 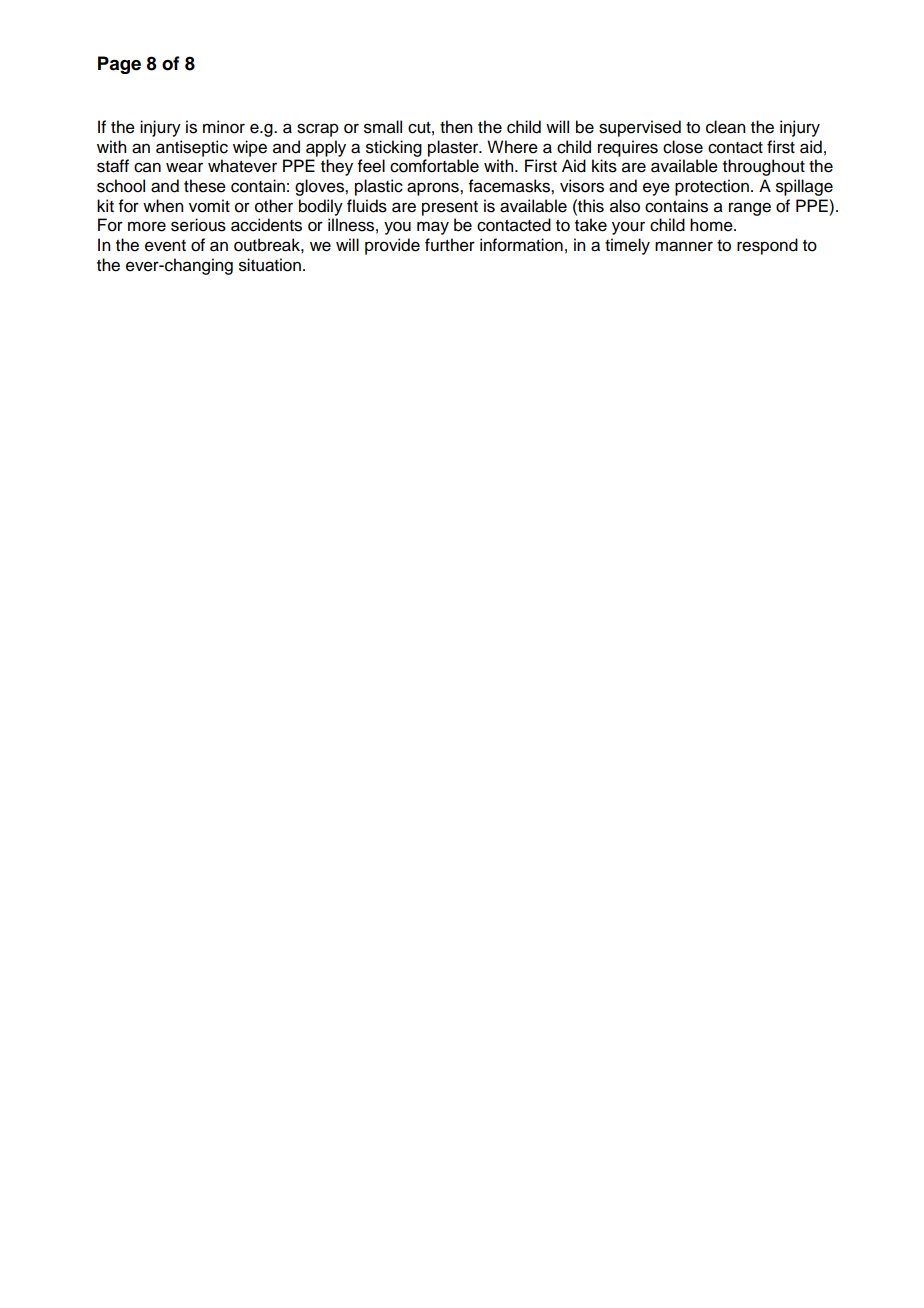 I want to click on Page, so click(x=119, y=65).
